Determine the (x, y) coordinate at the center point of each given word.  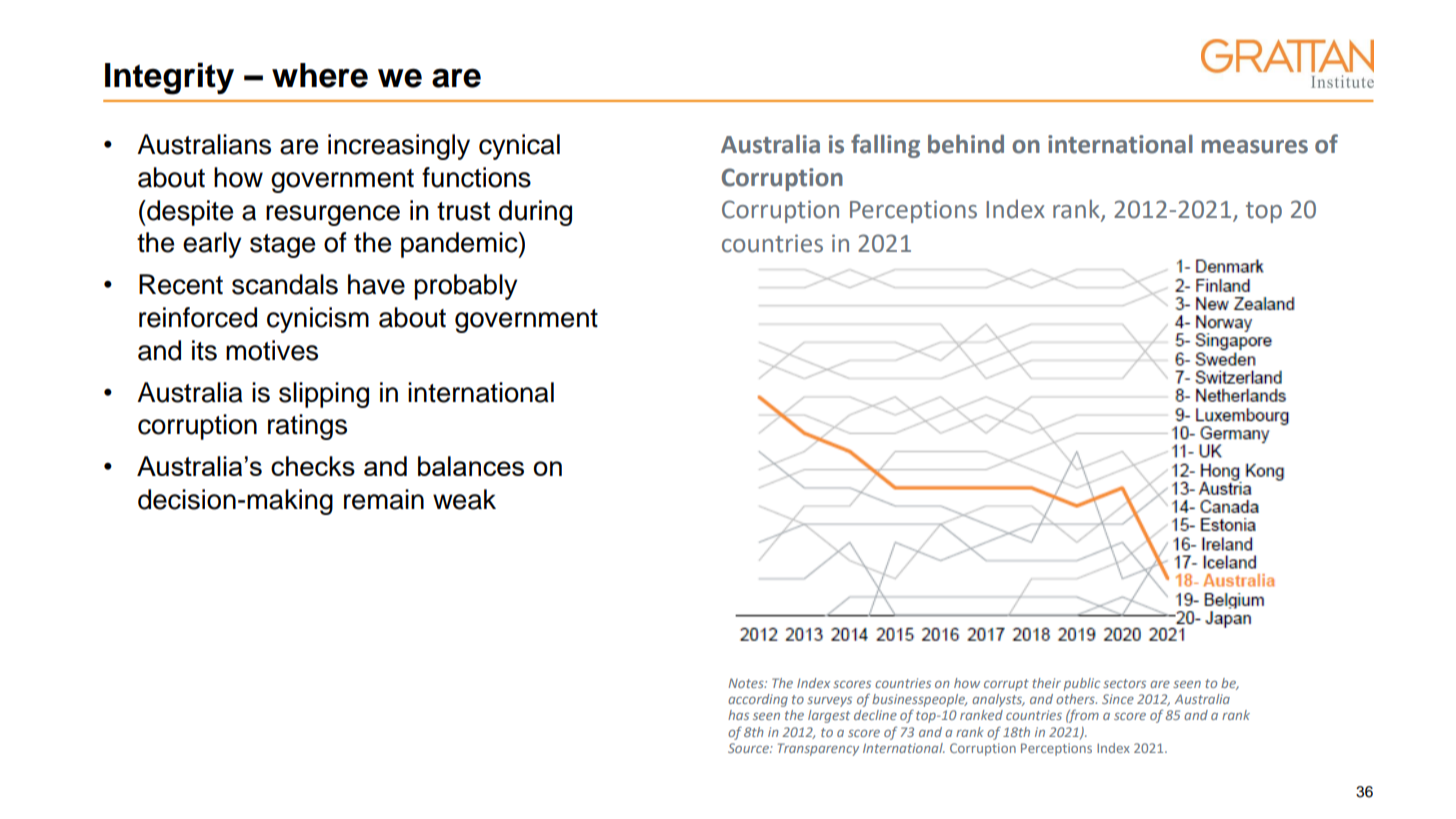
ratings (307, 427)
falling (885, 146)
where (320, 75)
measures (1254, 147)
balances (471, 466)
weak (464, 499)
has (738, 715)
